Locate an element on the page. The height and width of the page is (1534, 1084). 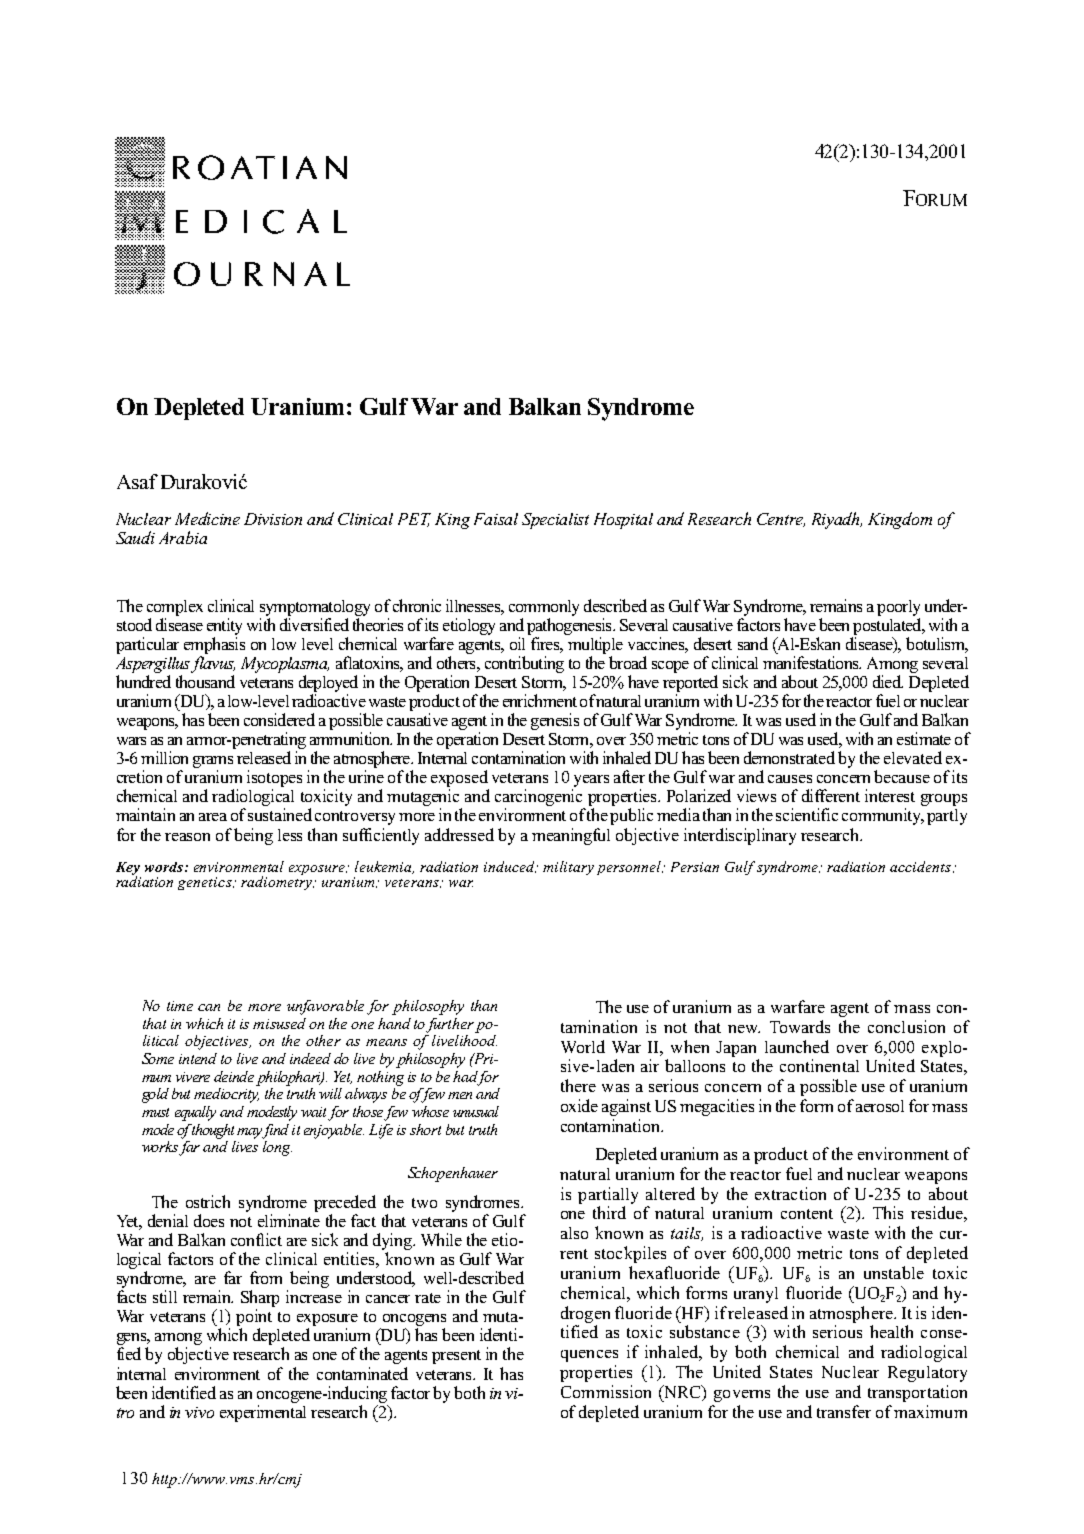
Medicine is located at coordinates (207, 518).
